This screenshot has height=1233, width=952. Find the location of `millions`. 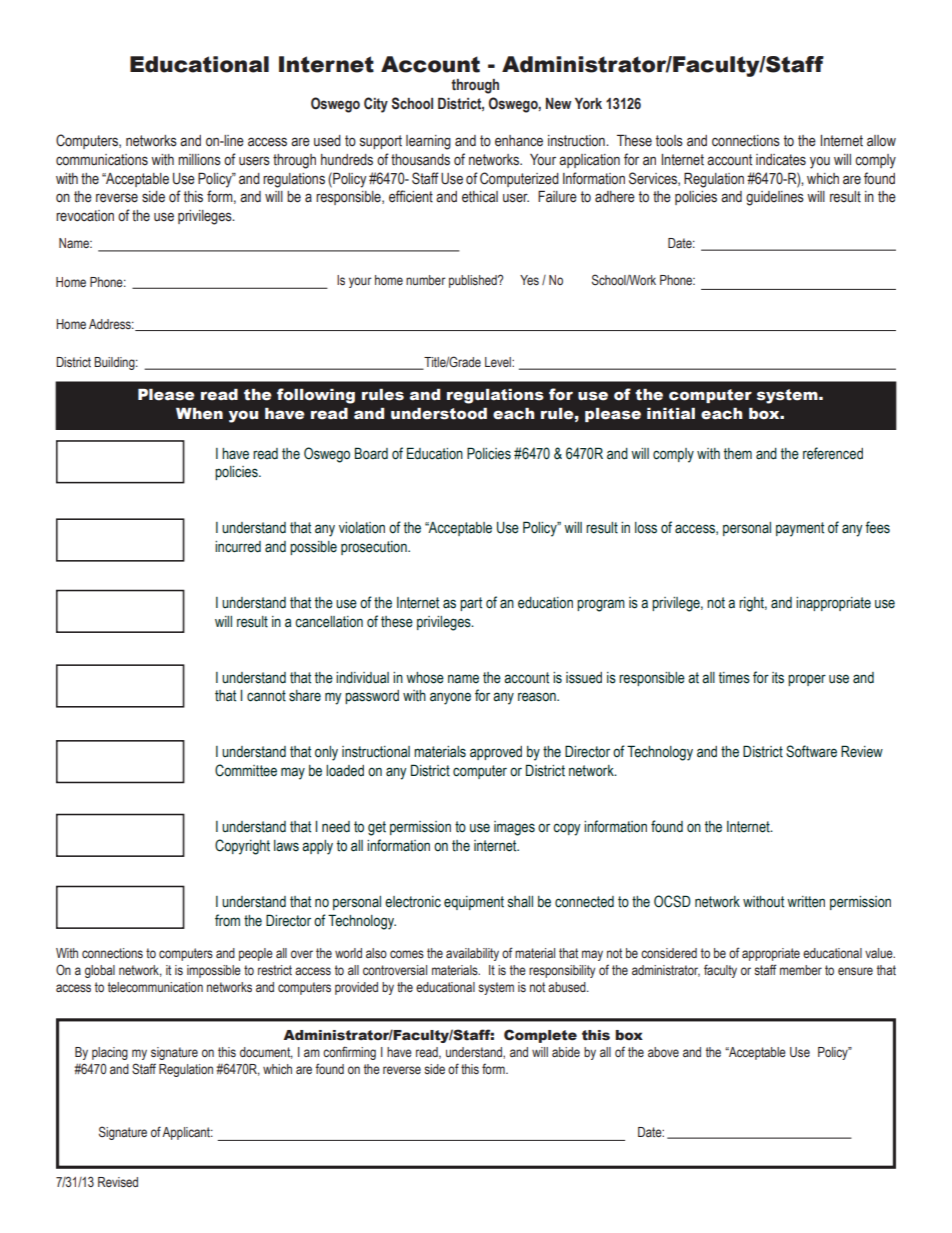

millions is located at coordinates (199, 160).
